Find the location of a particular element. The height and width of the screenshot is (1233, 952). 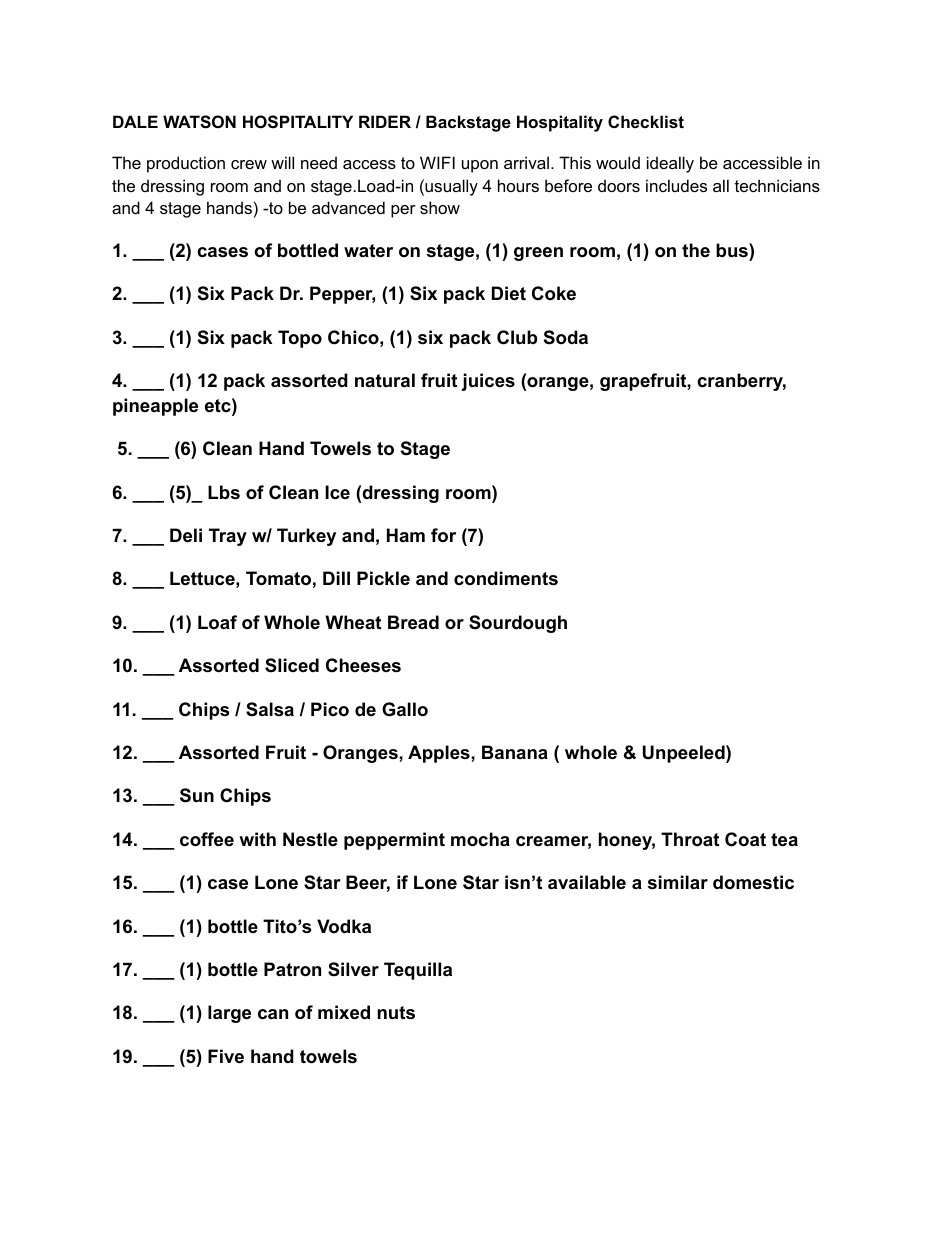

WIFI is located at coordinates (437, 162).
